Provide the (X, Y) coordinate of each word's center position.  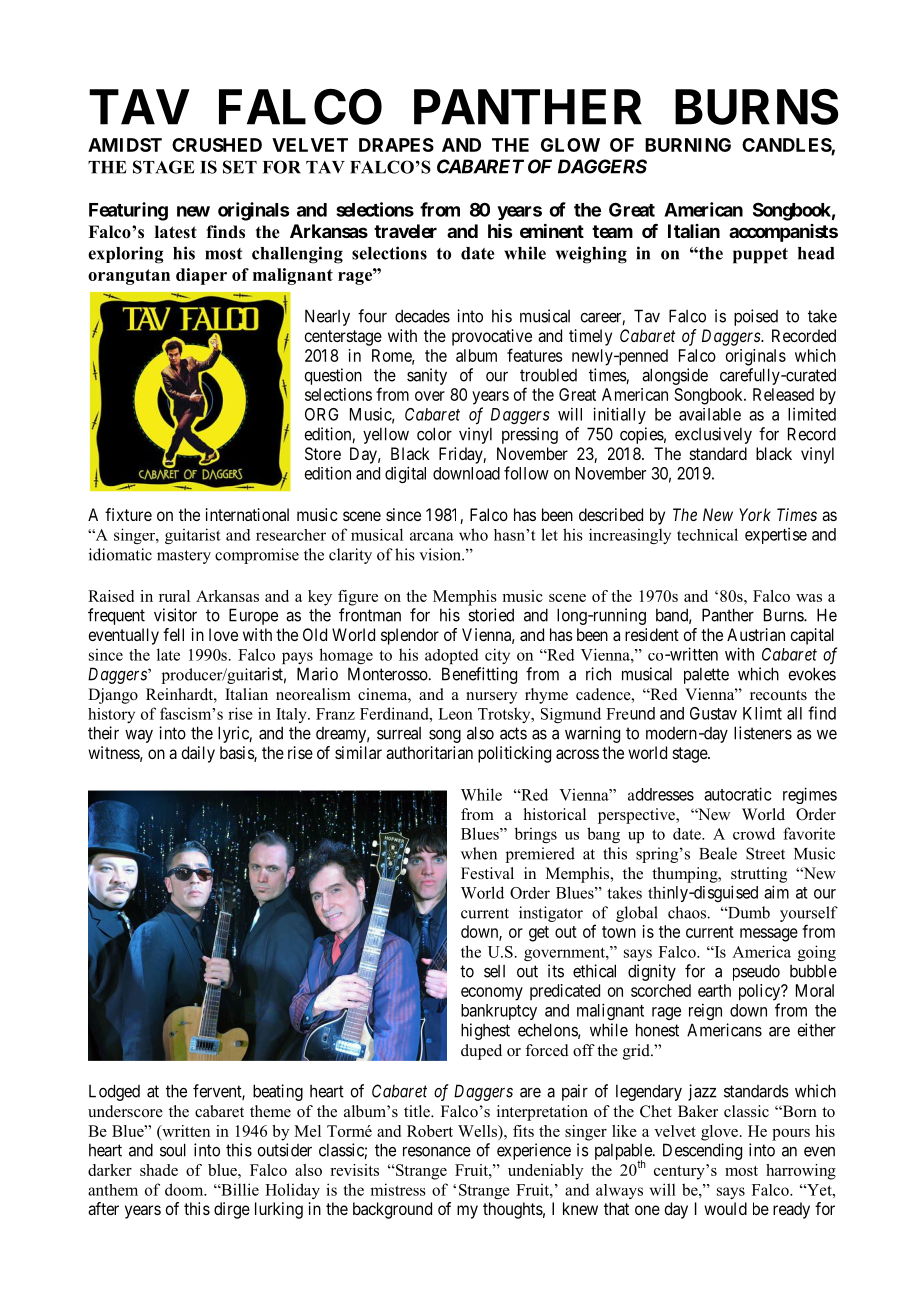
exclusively (713, 435)
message (769, 935)
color (434, 434)
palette (706, 675)
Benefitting (479, 675)
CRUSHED (217, 145)
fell (173, 634)
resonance (437, 1151)
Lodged (114, 1092)
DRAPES (396, 145)
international (247, 514)
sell (494, 971)
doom (185, 1189)
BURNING (688, 145)
